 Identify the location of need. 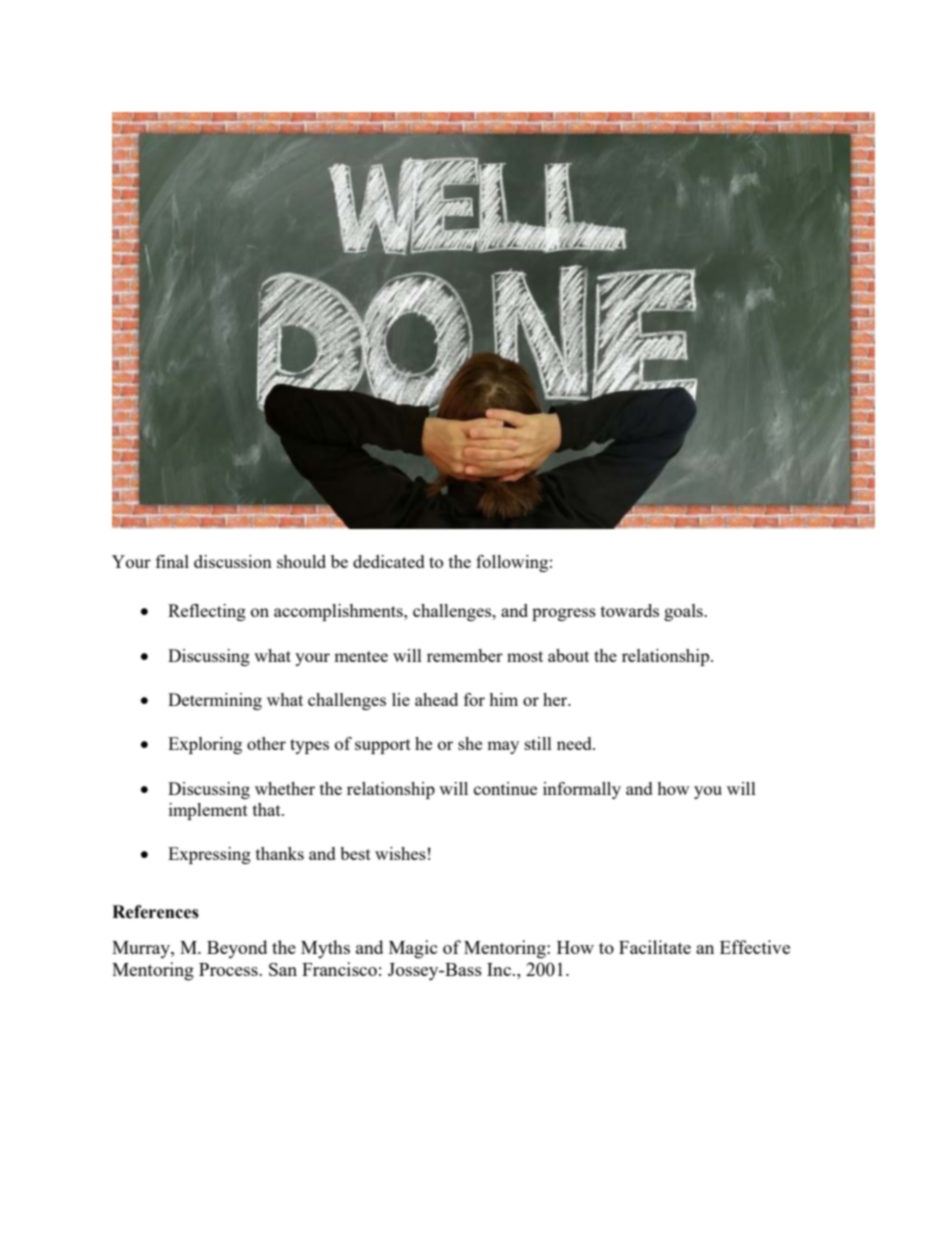
(575, 743).
